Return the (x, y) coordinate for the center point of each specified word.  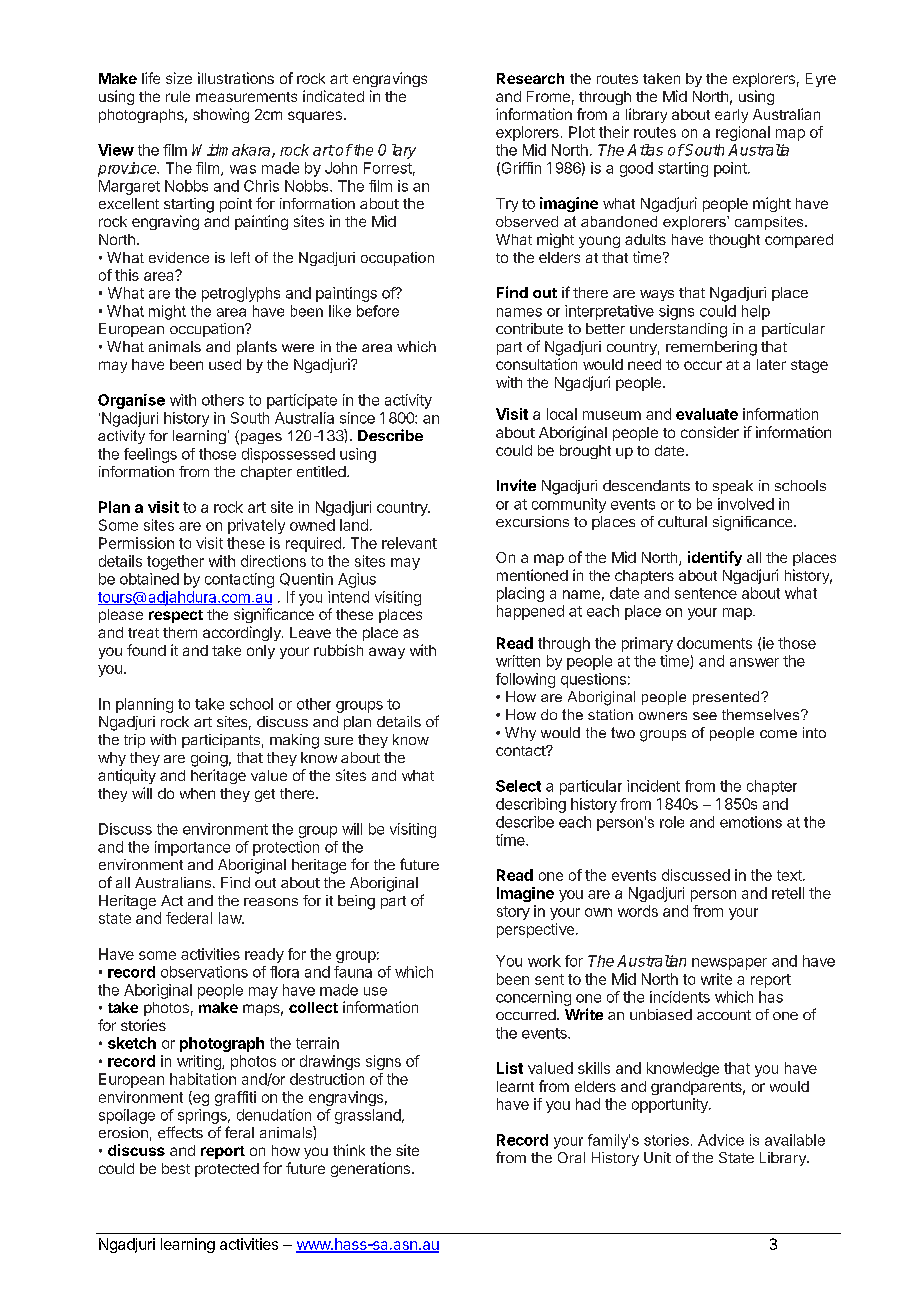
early (731, 116)
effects (180, 1132)
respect (176, 616)
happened (530, 612)
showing (221, 115)
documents (714, 643)
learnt (515, 1086)
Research (530, 78)
